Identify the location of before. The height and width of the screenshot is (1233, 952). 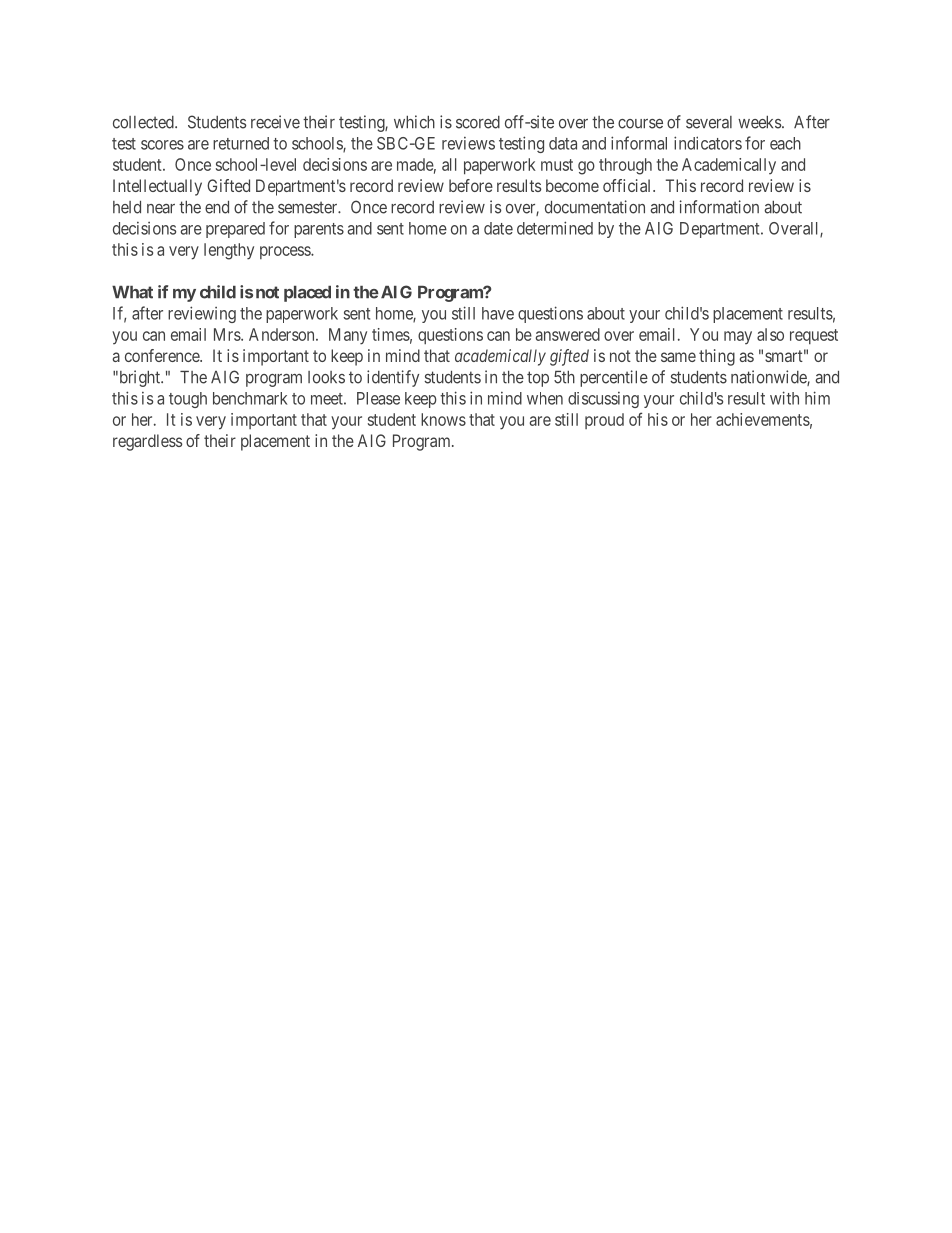
(471, 185).
